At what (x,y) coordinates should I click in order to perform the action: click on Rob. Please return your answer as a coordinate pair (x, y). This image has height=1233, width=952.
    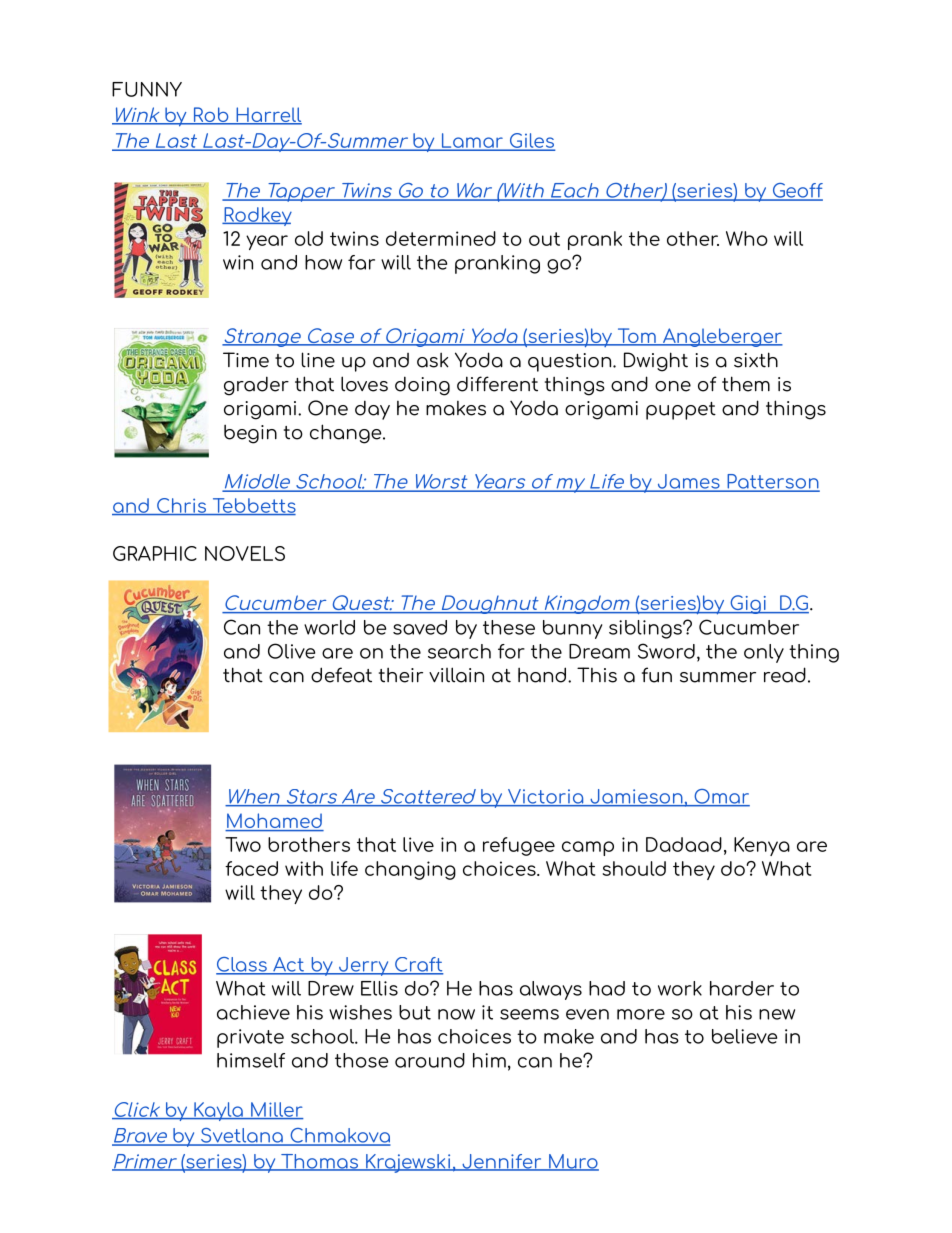
    Looking at the image, I should click on (211, 115).
